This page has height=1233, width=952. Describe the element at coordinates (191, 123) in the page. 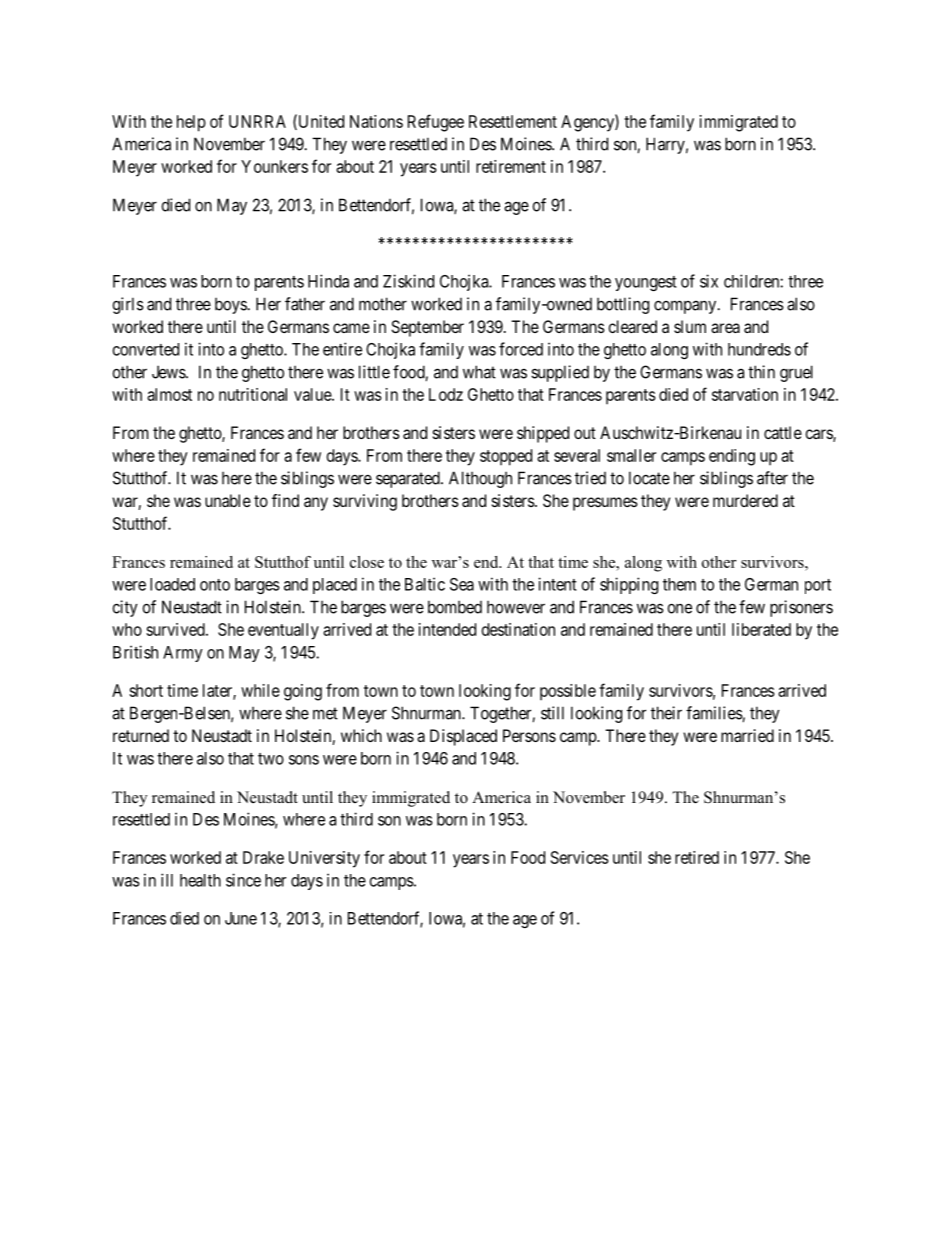

I see `help` at that location.
